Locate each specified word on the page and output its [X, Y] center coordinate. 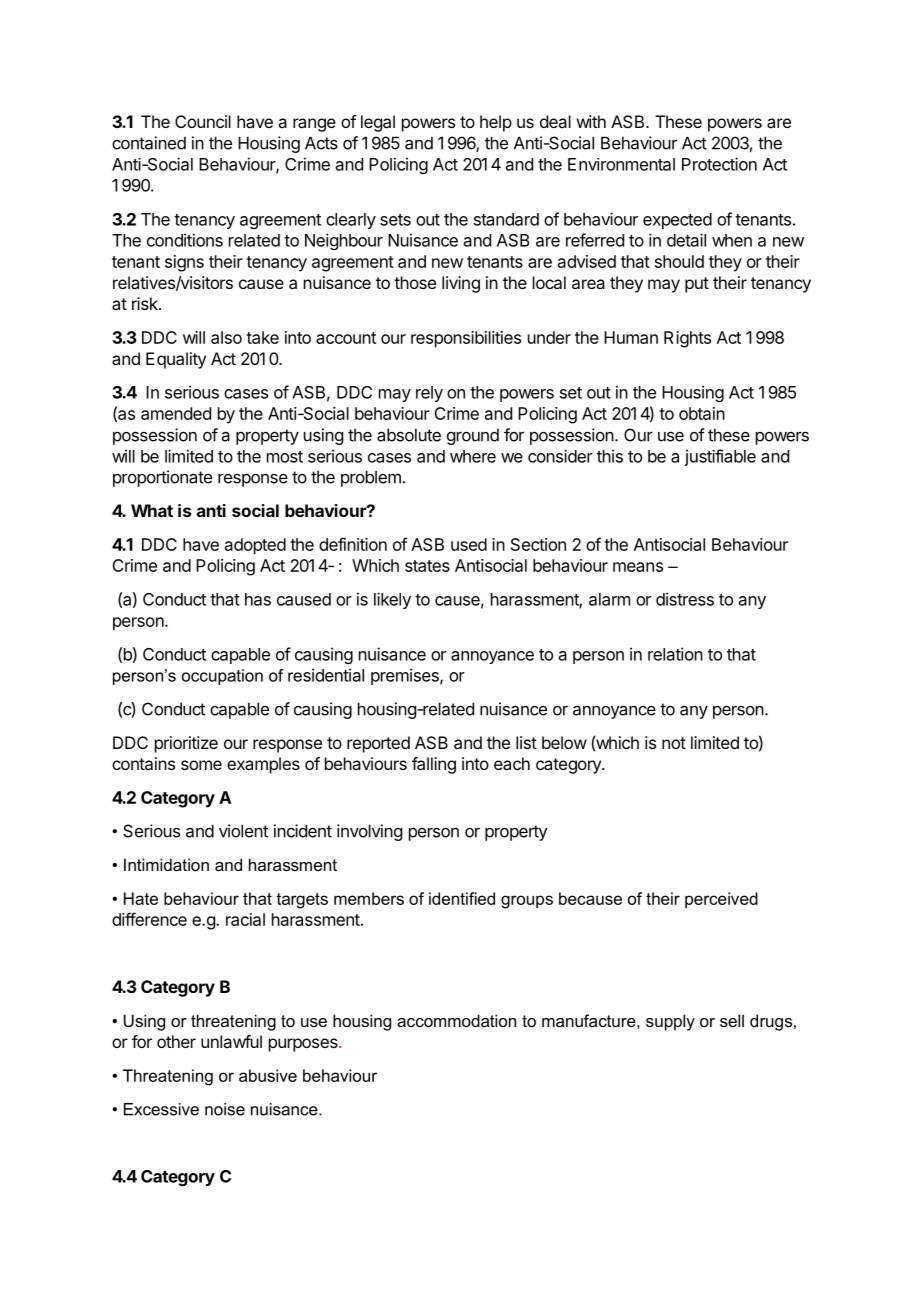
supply [670, 1022]
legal [378, 123]
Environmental [621, 164]
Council [203, 121]
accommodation [456, 1020]
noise [225, 1109]
